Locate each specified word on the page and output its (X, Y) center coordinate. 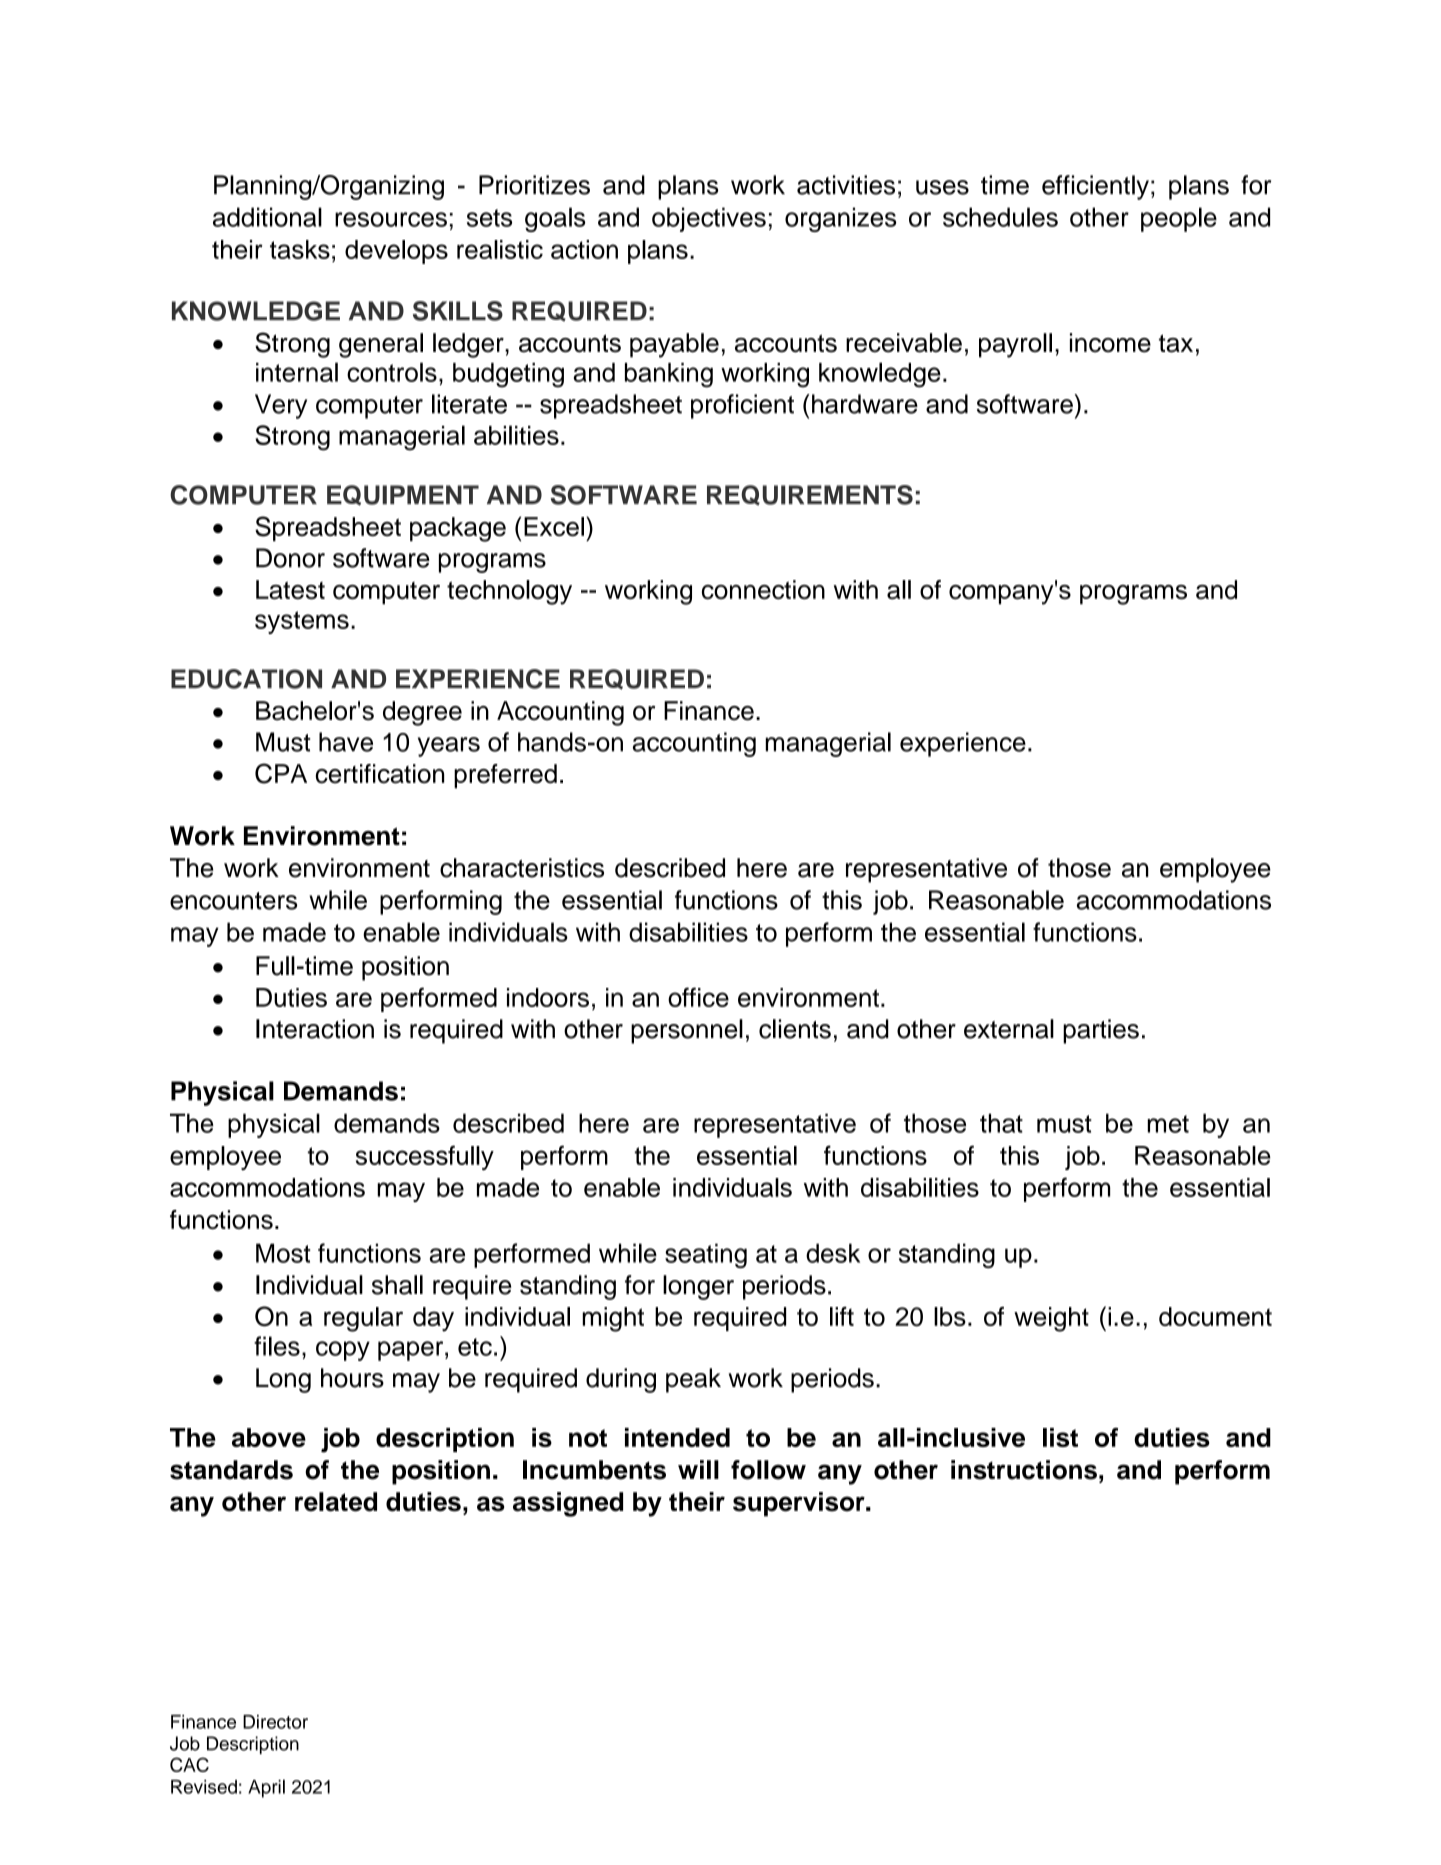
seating (706, 1255)
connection (763, 590)
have (346, 742)
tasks (300, 249)
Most (283, 1253)
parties (1101, 1031)
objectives (709, 219)
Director (275, 1722)
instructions (1024, 1470)
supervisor (800, 1504)
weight (1051, 1319)
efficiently (1095, 187)
